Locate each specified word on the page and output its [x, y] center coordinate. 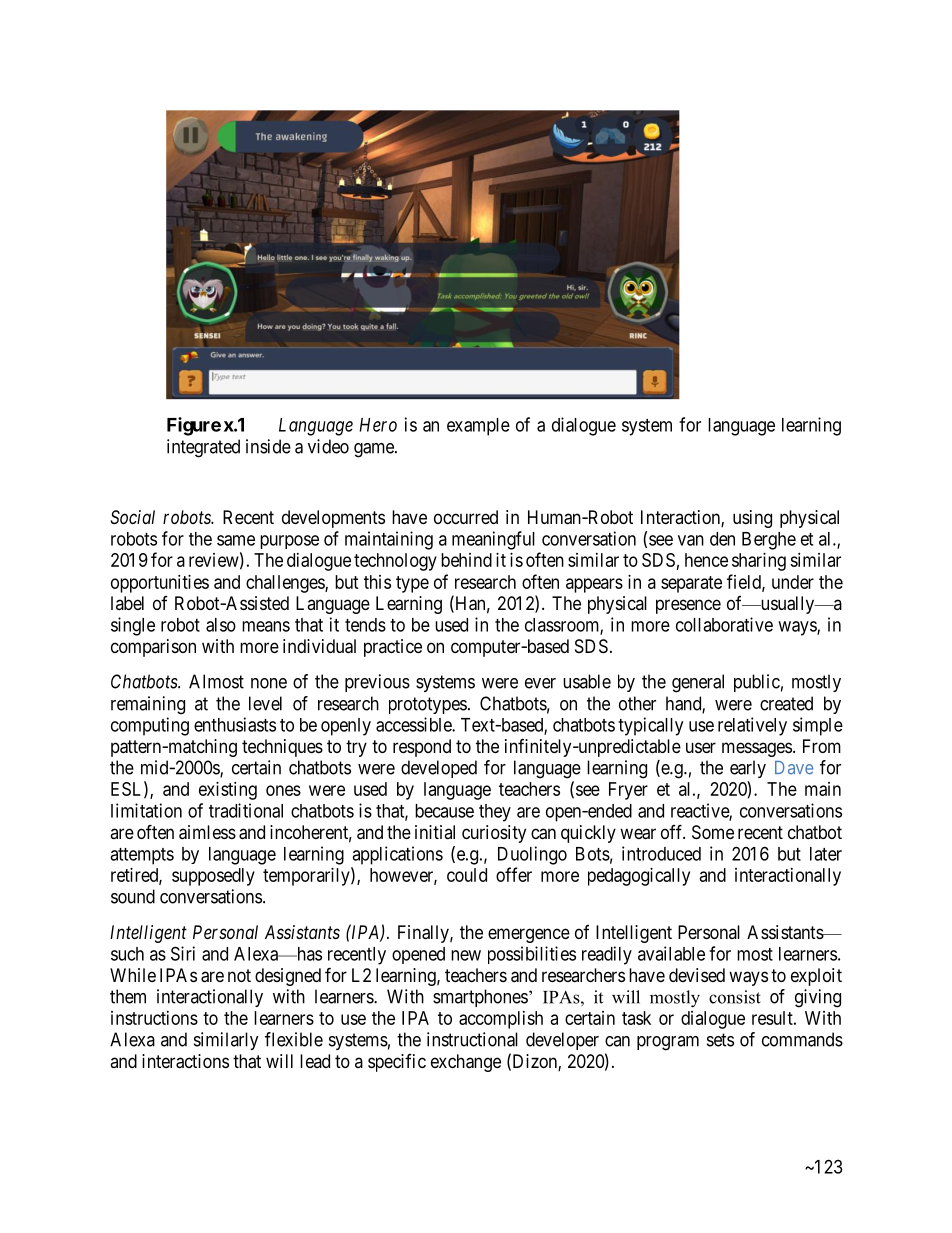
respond [422, 748]
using [752, 519]
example [478, 427]
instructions [154, 1018]
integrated [203, 448]
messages [757, 749]
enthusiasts [235, 724]
